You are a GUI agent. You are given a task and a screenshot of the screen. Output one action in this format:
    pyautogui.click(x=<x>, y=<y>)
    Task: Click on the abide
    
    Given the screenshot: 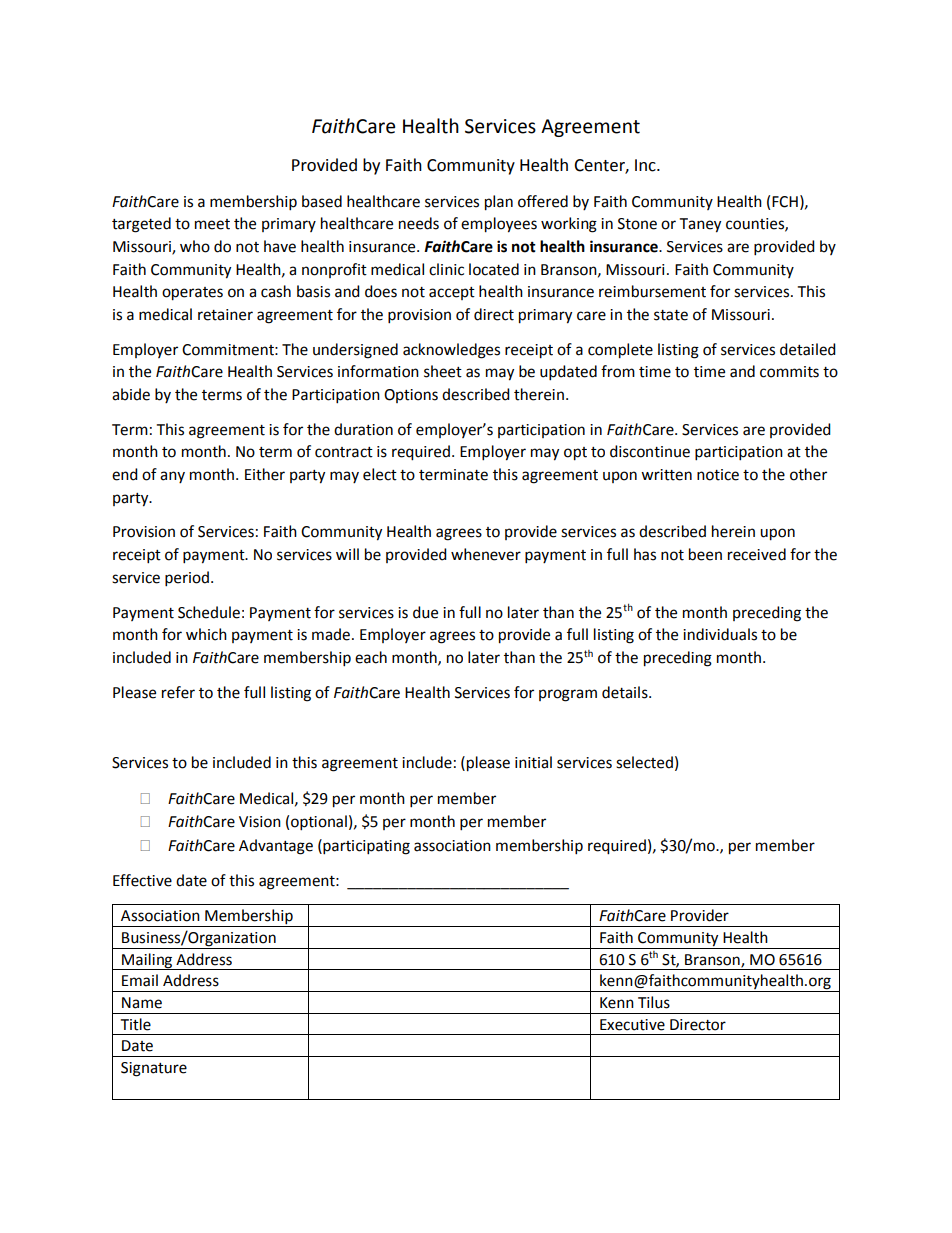 What is the action you would take?
    pyautogui.click(x=131, y=394)
